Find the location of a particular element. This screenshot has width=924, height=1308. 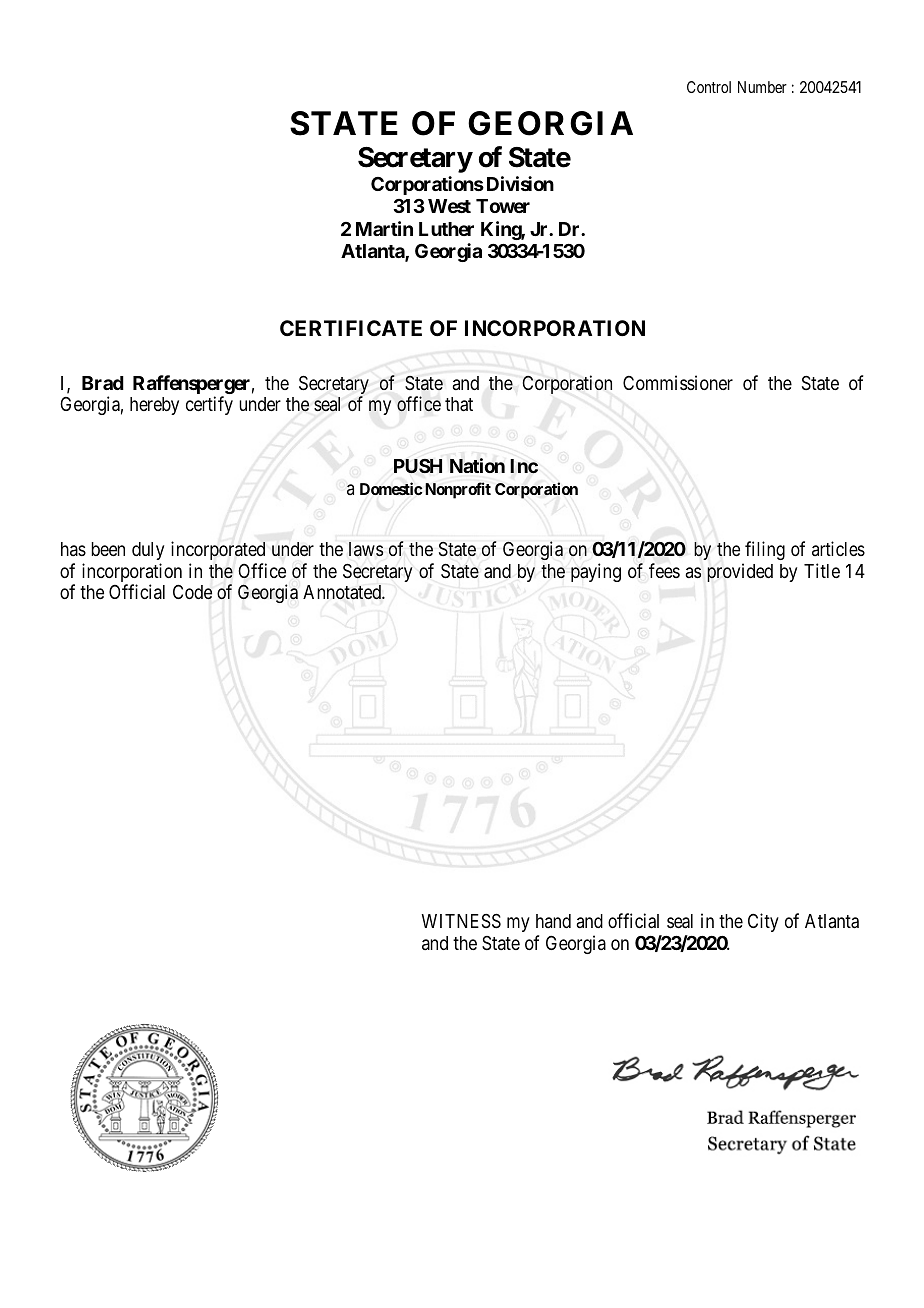

Martin is located at coordinates (384, 228).
